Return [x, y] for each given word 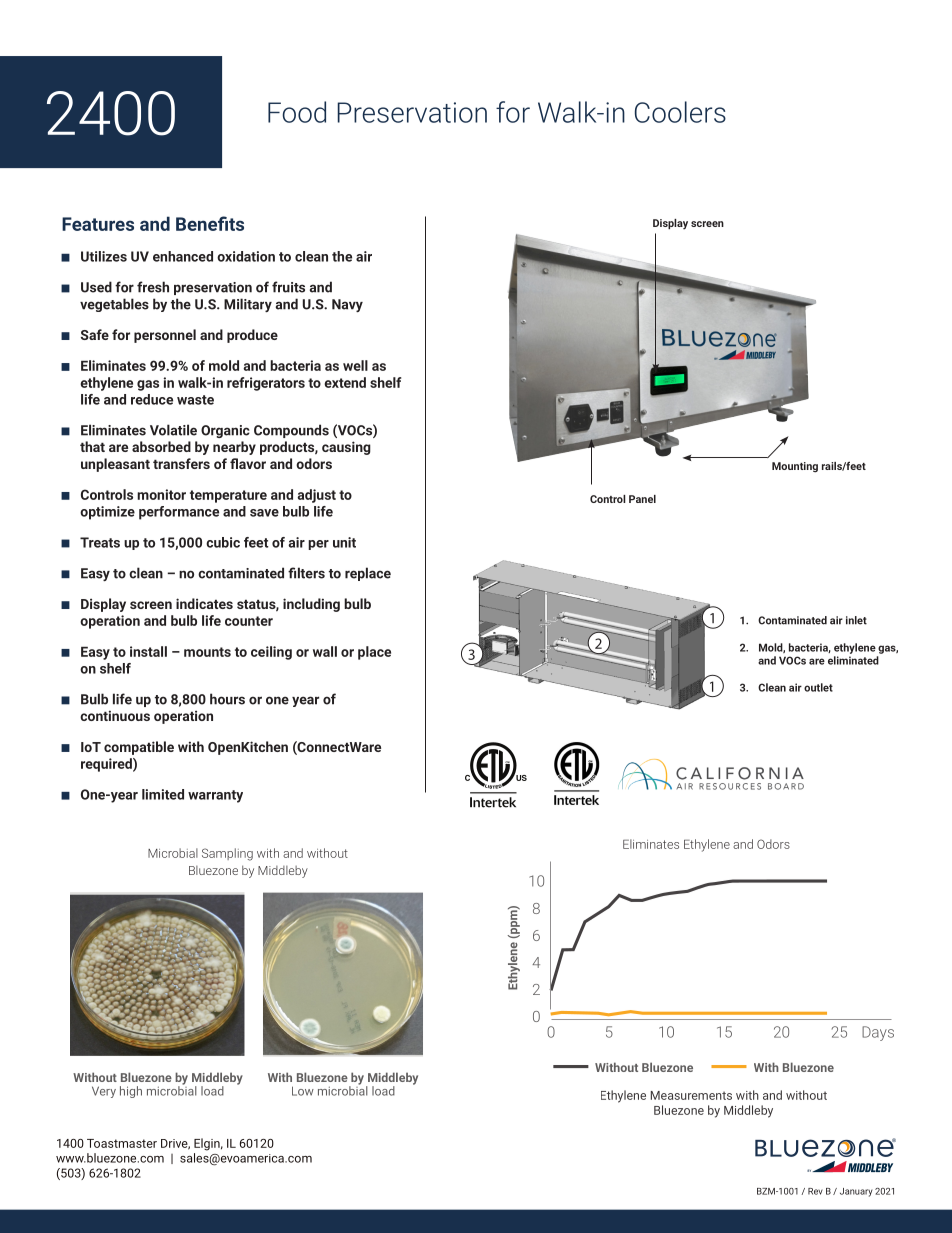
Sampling [227, 854]
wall [325, 651]
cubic [223, 542]
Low [303, 1091]
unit [344, 542]
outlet [818, 687]
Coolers [680, 112]
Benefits [210, 223]
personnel [165, 336]
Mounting [795, 467]
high [131, 1092]
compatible [139, 748]
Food [297, 112]
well [355, 365]
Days [878, 1033]
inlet [856, 620]
